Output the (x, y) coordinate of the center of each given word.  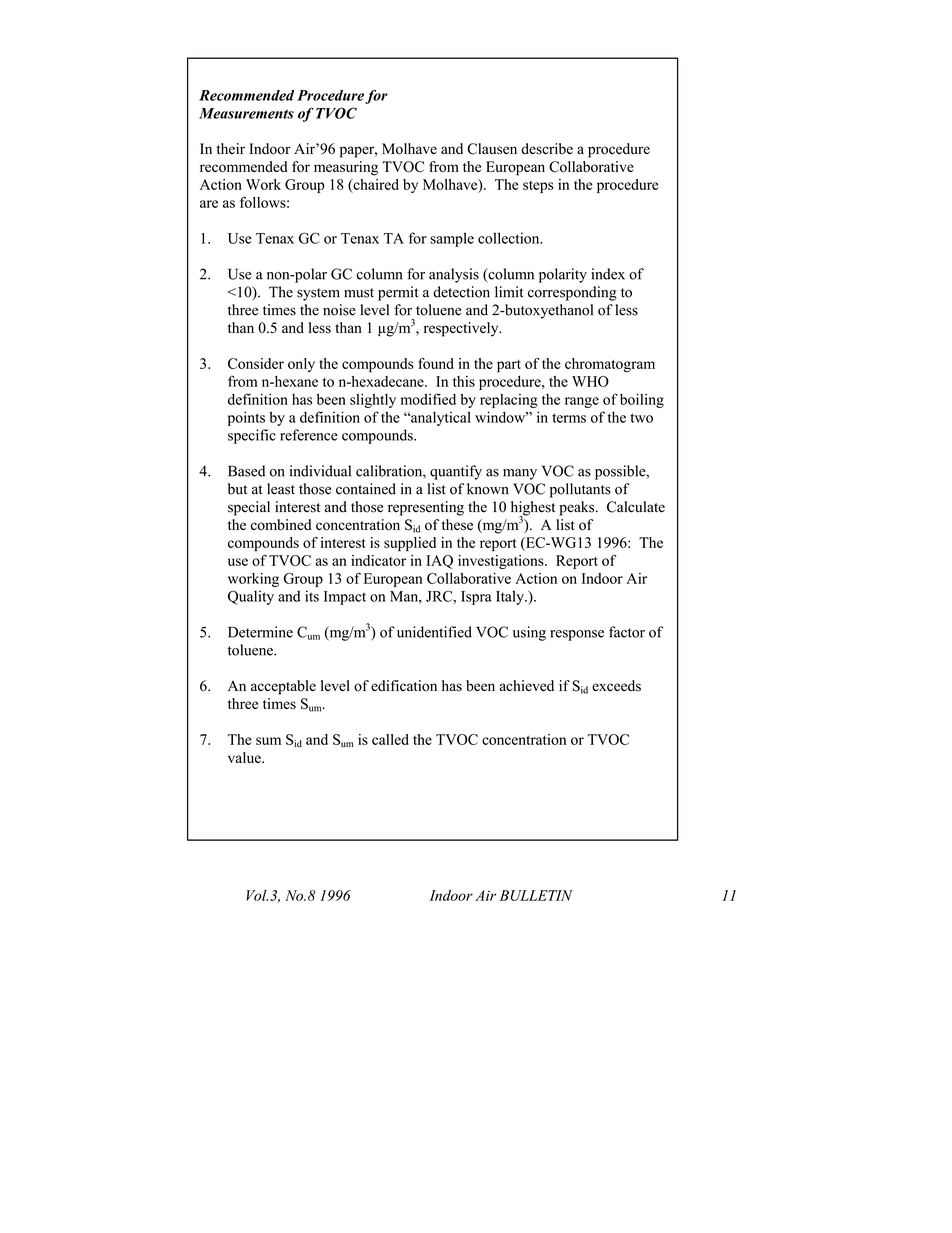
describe (547, 149)
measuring (346, 168)
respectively (462, 329)
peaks (578, 508)
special (249, 508)
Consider (256, 363)
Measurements (246, 113)
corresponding (572, 293)
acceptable (283, 687)
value (245, 757)
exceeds (616, 686)
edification (404, 686)
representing (426, 508)
